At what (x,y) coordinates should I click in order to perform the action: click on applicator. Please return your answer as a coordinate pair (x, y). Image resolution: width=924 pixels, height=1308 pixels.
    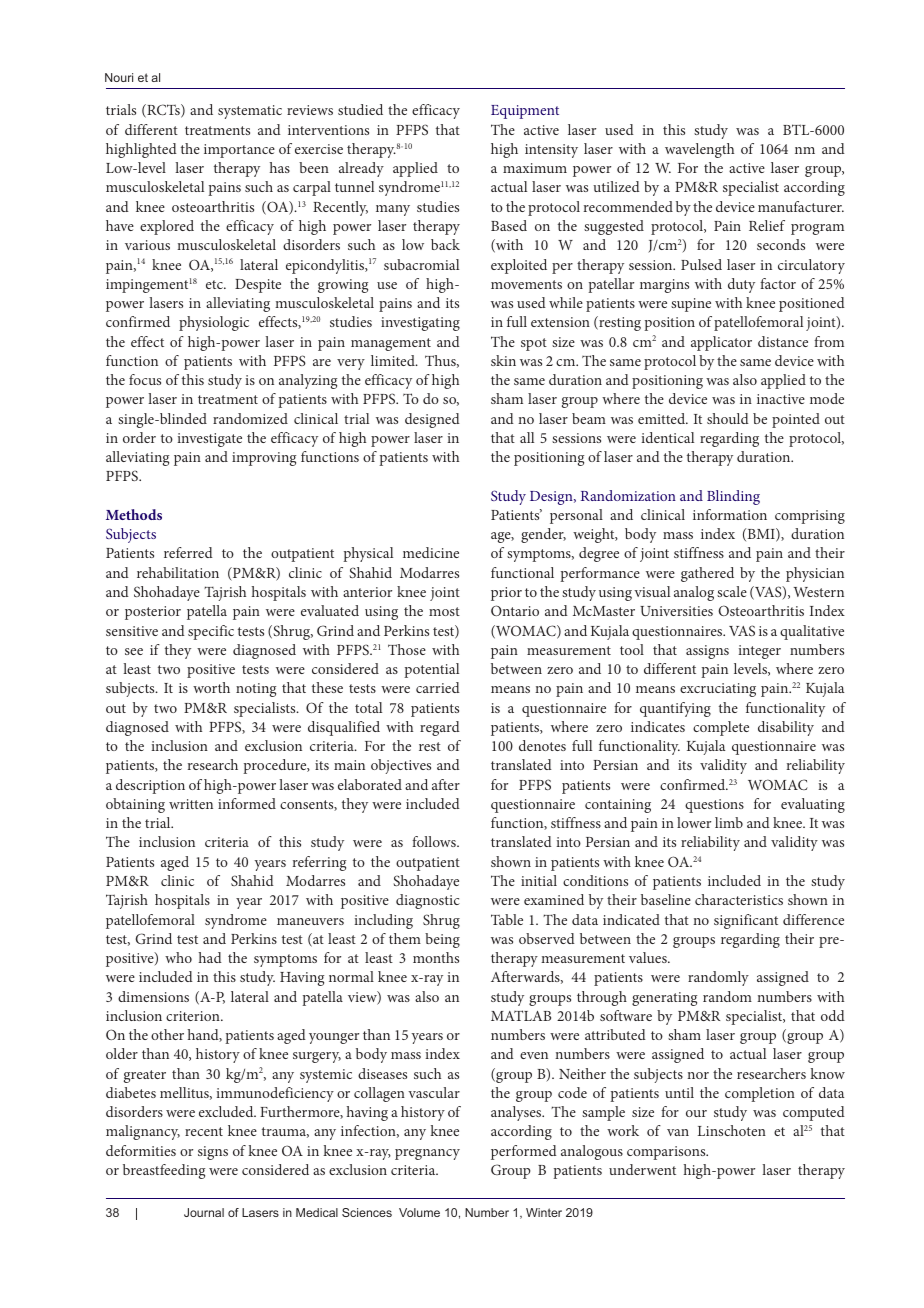
    Looking at the image, I should click on (721, 343).
